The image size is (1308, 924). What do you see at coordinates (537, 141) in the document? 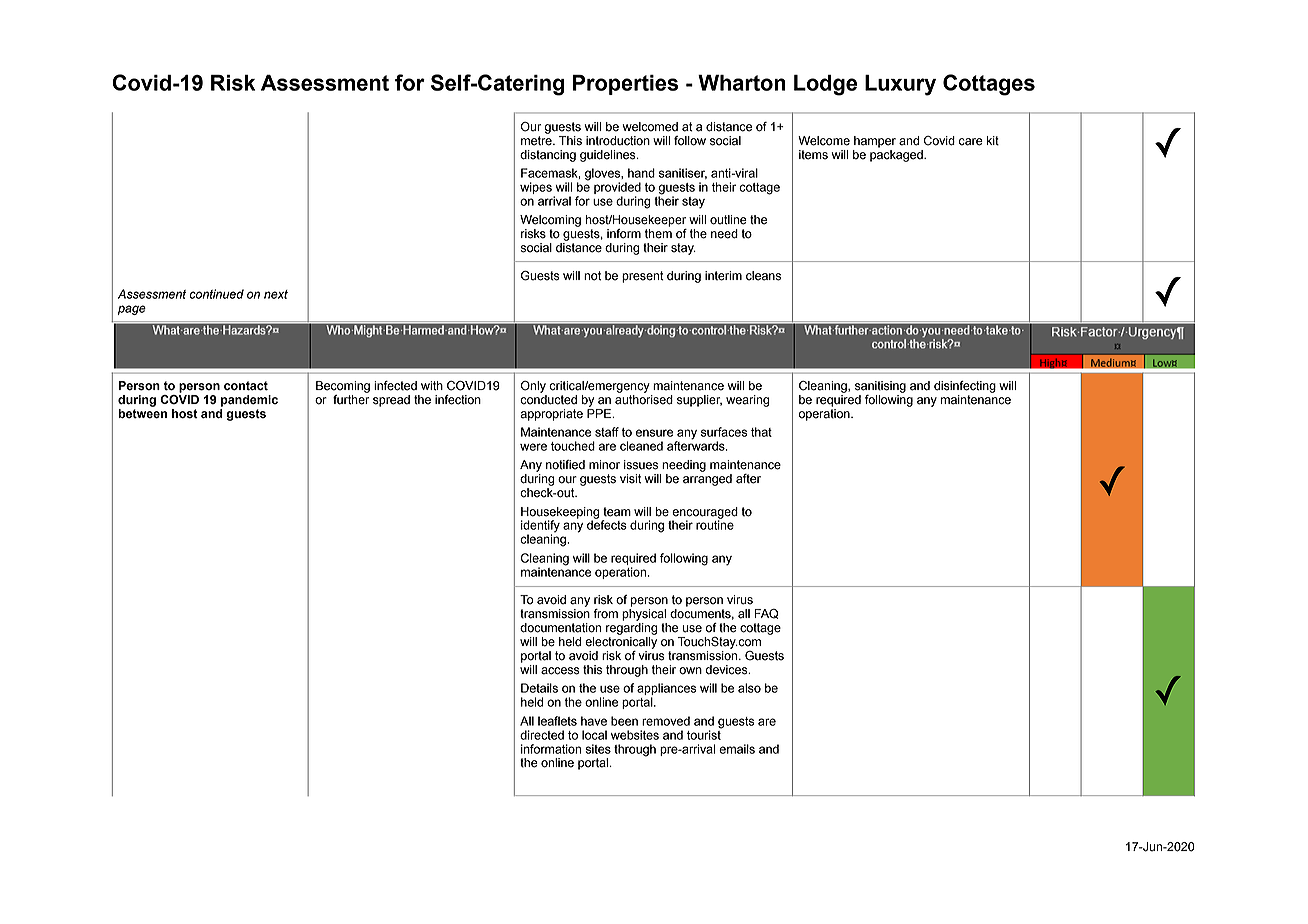
I see `metre` at bounding box center [537, 141].
